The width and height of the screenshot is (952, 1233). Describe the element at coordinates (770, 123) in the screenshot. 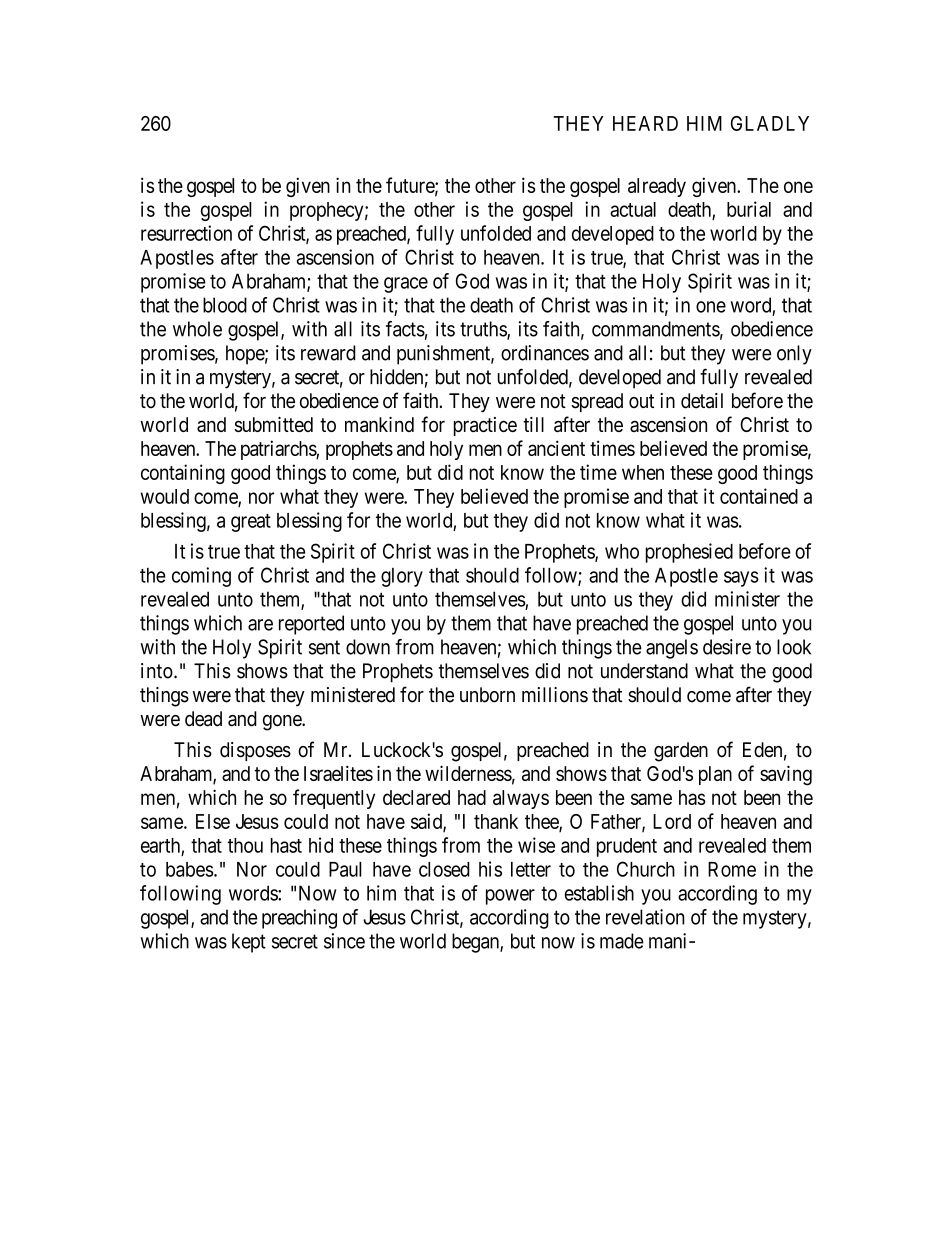

I see `GLADLY` at that location.
